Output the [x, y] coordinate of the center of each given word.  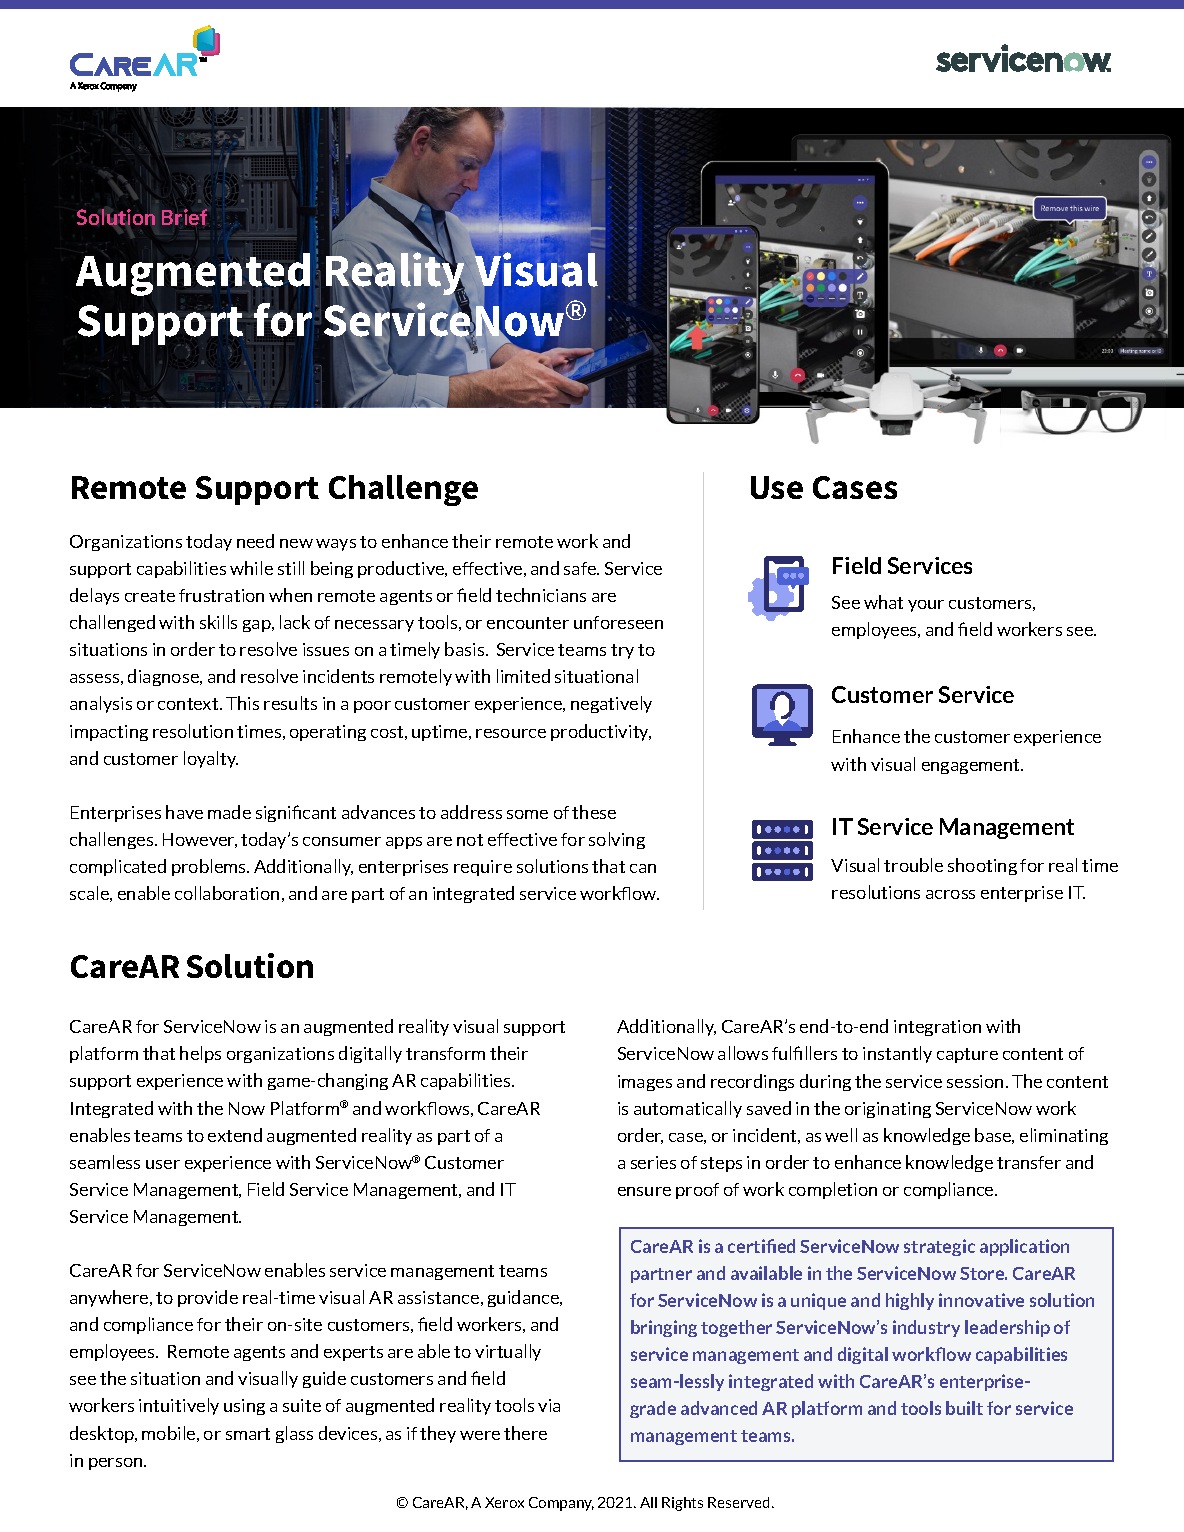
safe [581, 568]
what [883, 602]
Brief [184, 217]
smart [248, 1434]
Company [561, 1504]
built [964, 1408]
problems [210, 867]
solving [617, 840]
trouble [913, 865]
